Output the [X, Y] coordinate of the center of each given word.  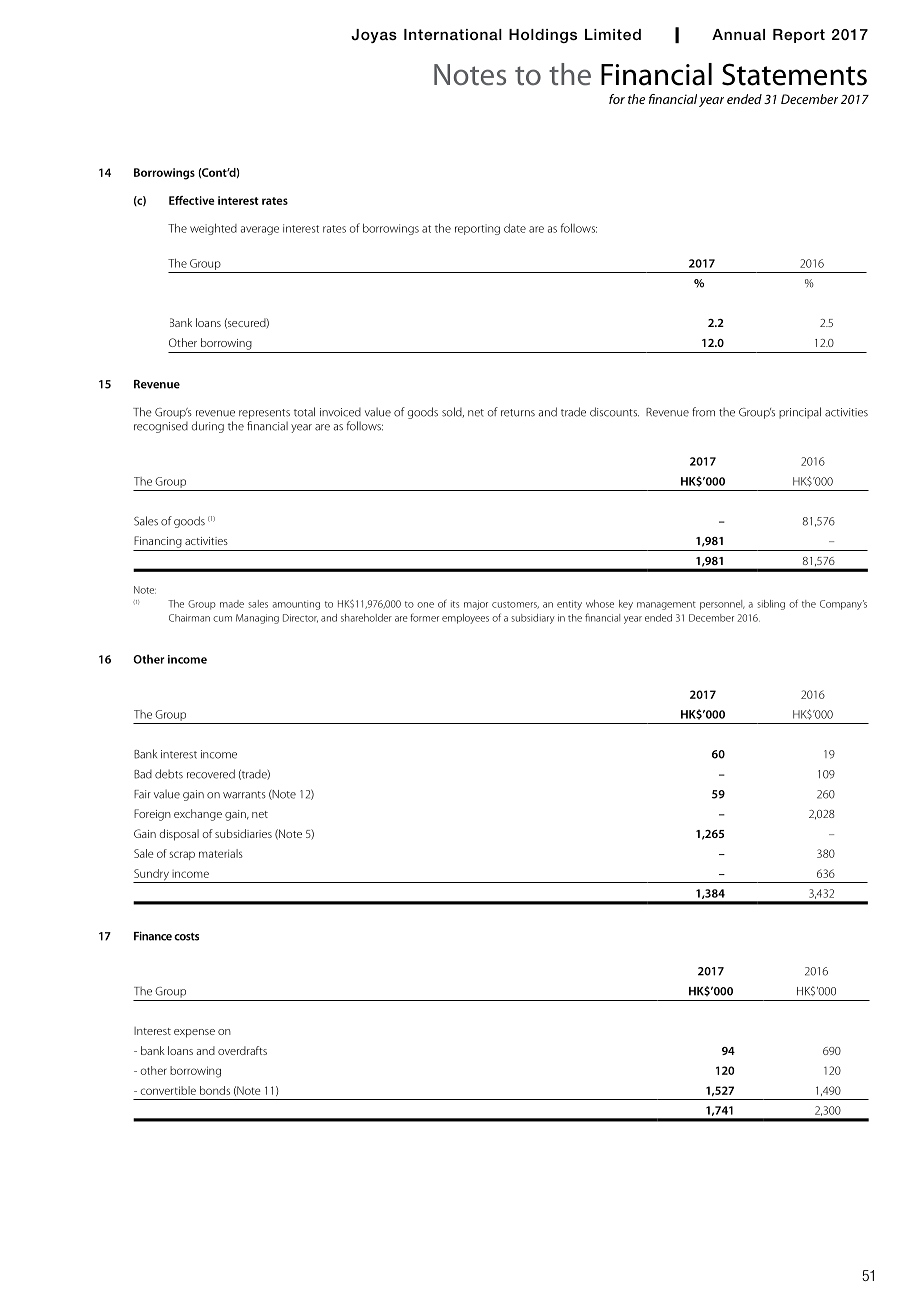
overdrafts [242, 1050]
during [207, 427]
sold [453, 412]
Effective [192, 200]
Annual [738, 34]
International [453, 34]
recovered [211, 774]
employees [465, 619]
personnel [722, 605]
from [703, 412]
